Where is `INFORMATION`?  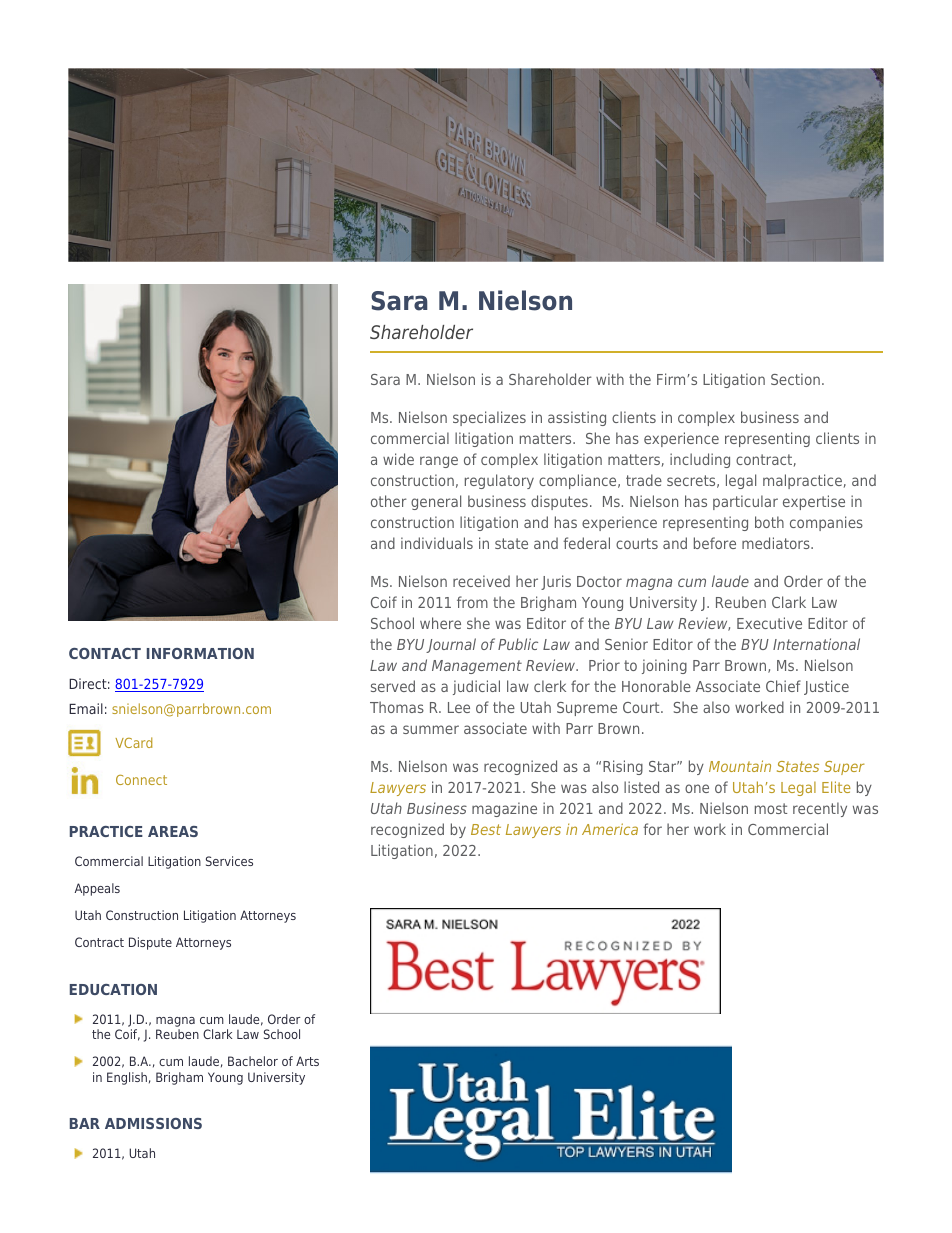 INFORMATION is located at coordinates (200, 653).
